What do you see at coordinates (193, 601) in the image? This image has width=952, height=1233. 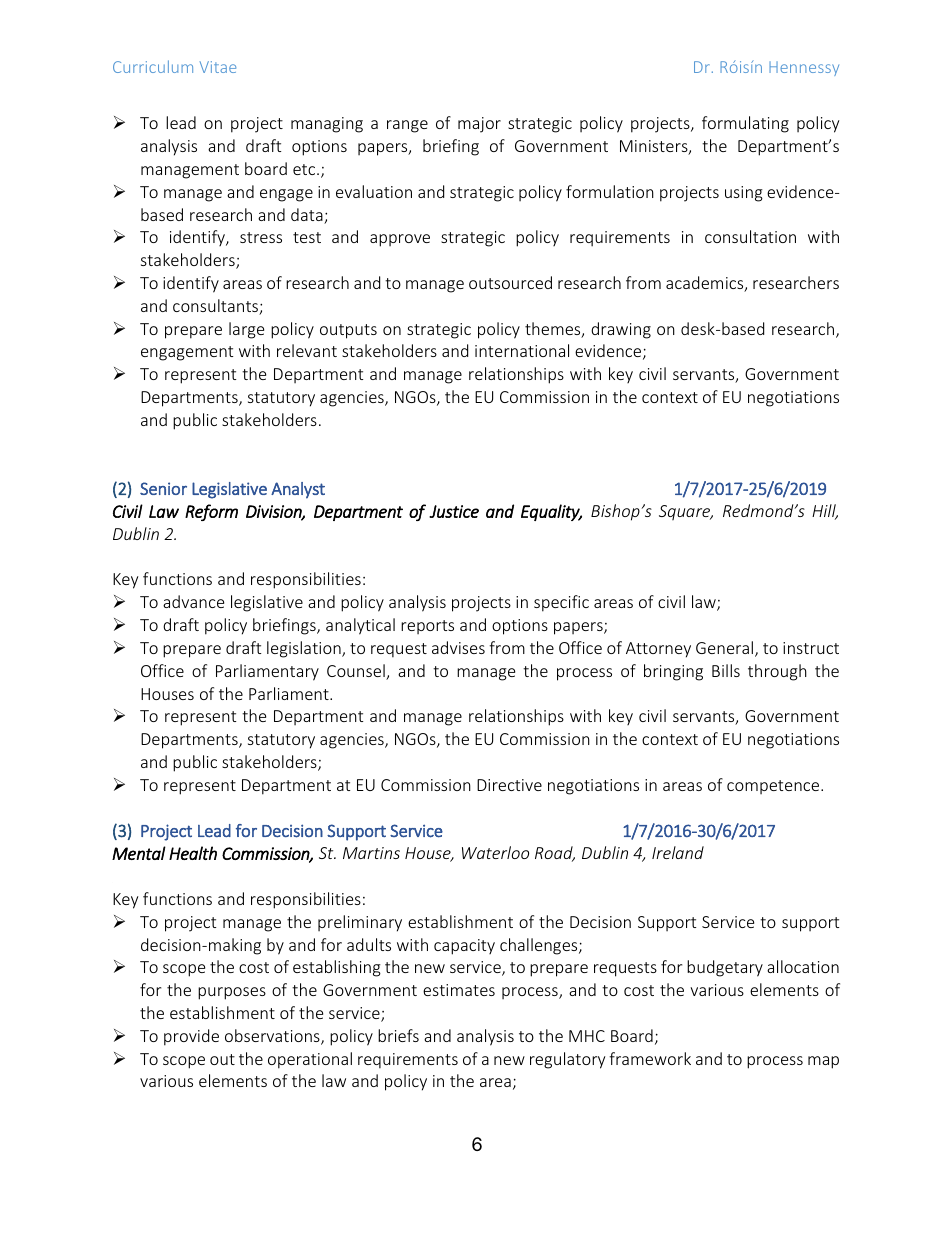 I see `advance` at bounding box center [193, 601].
